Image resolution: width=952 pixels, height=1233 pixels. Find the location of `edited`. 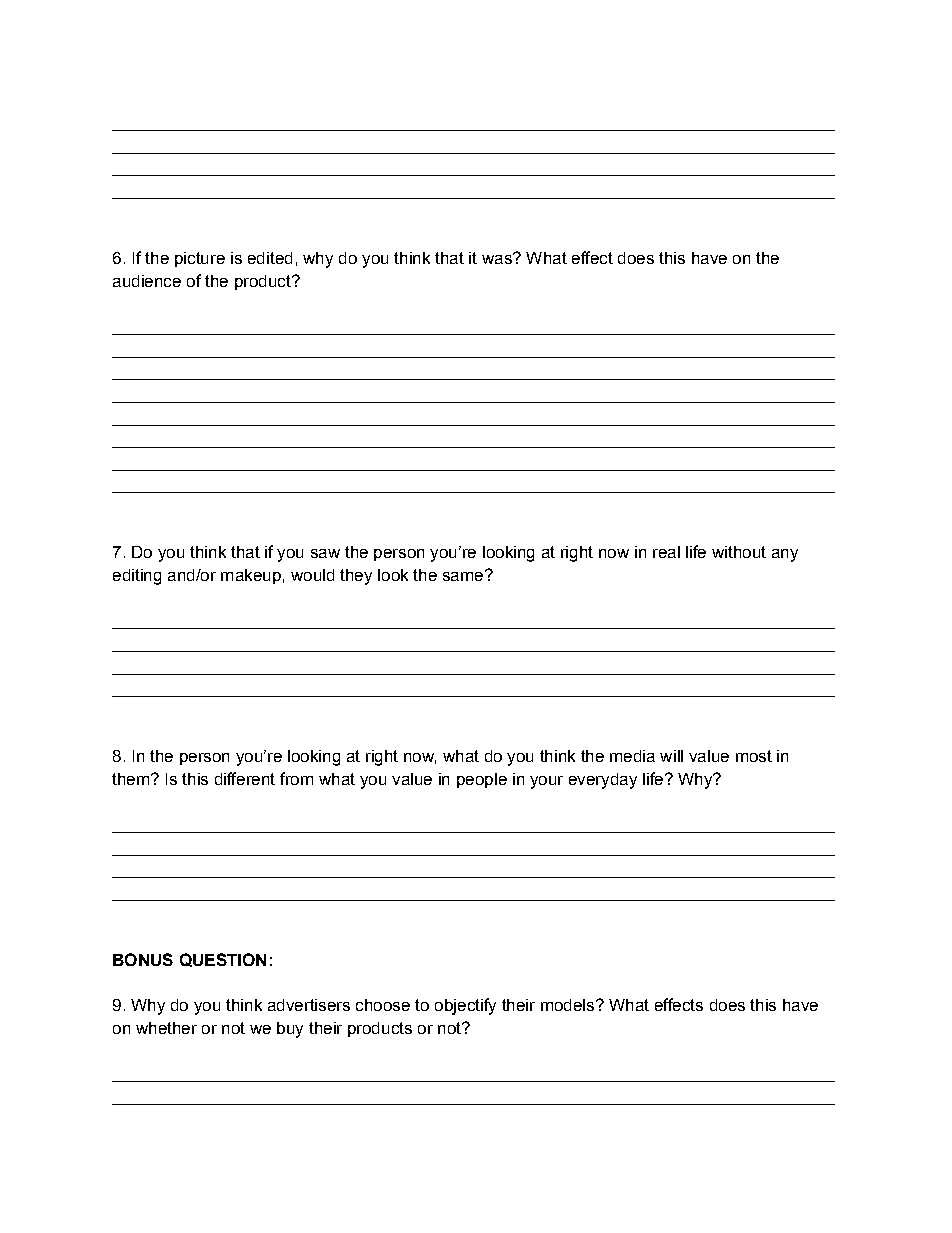

edited is located at coordinates (270, 258).
